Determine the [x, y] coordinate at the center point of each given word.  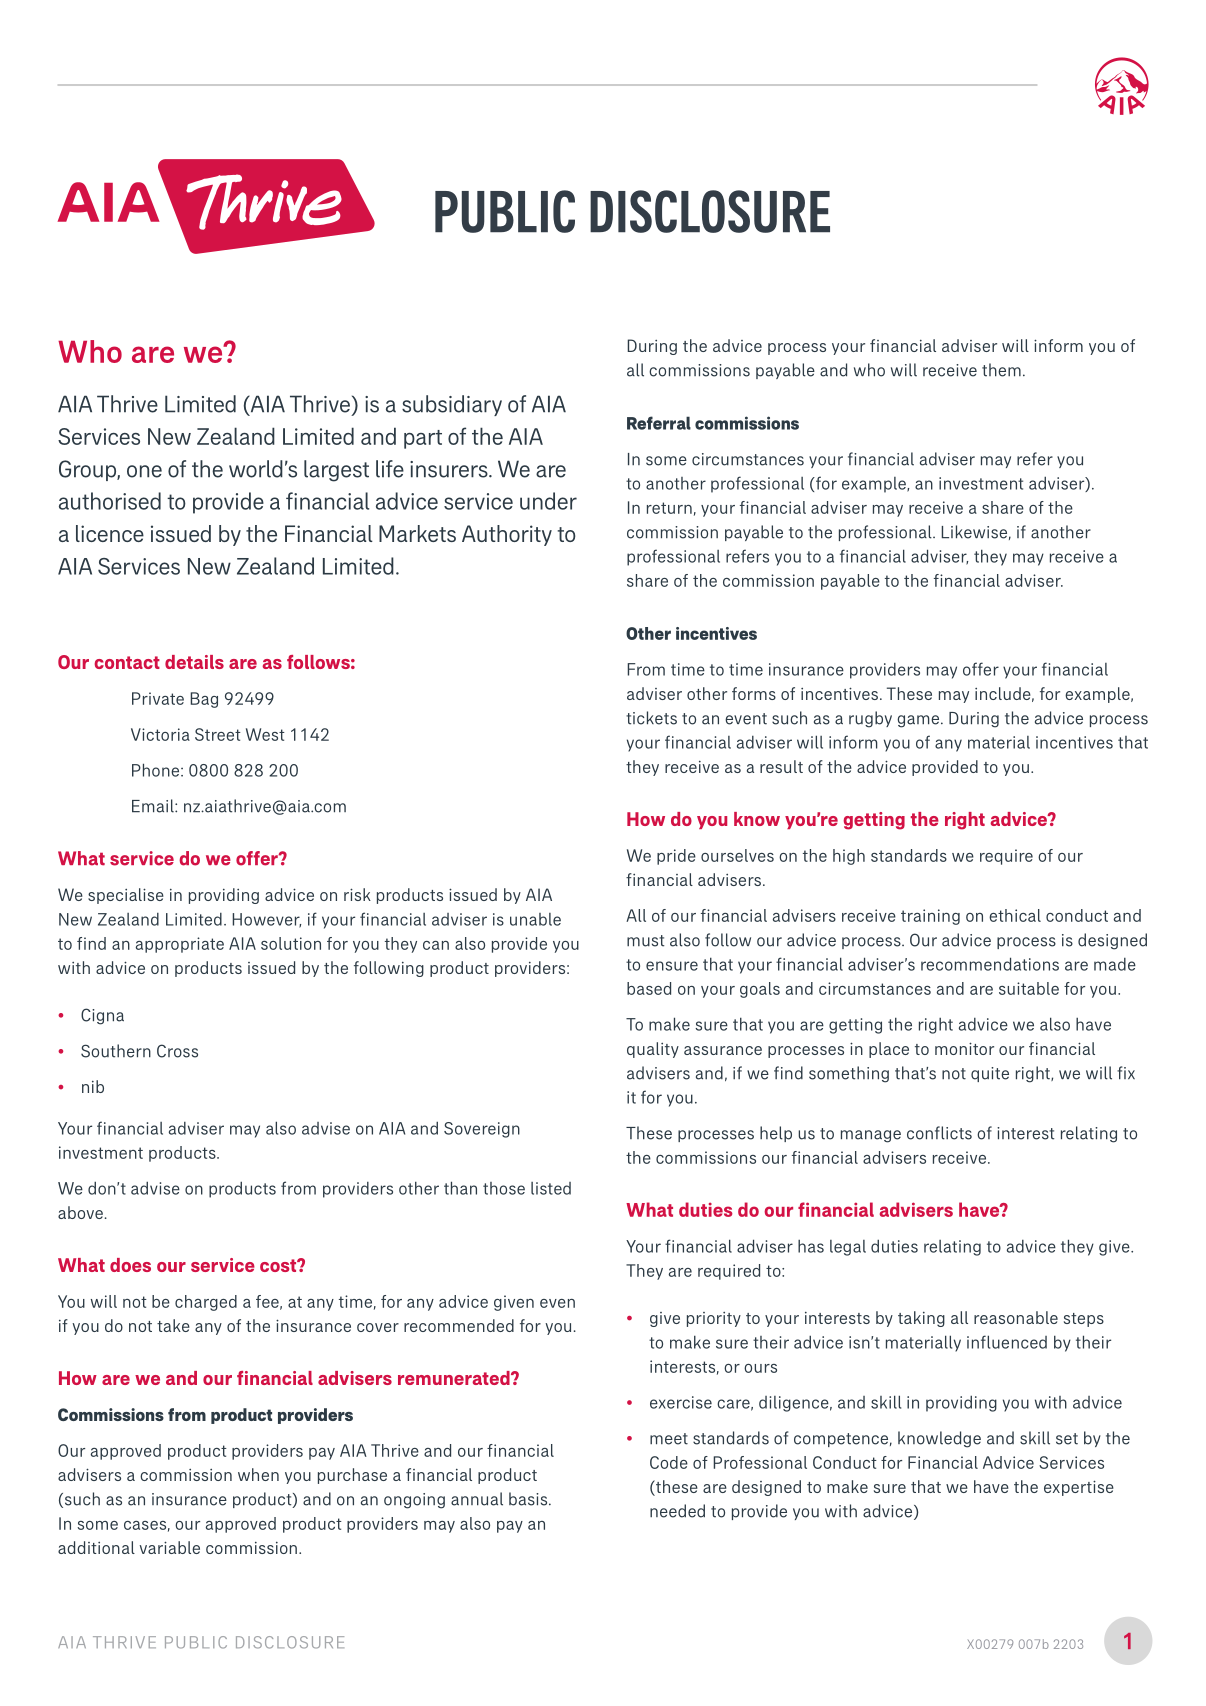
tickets [651, 718]
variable [169, 1547]
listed [551, 1188]
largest [336, 471]
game [919, 721]
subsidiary [452, 405]
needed [677, 1511]
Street [218, 734]
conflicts [939, 1133]
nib [93, 1086]
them [1001, 370]
